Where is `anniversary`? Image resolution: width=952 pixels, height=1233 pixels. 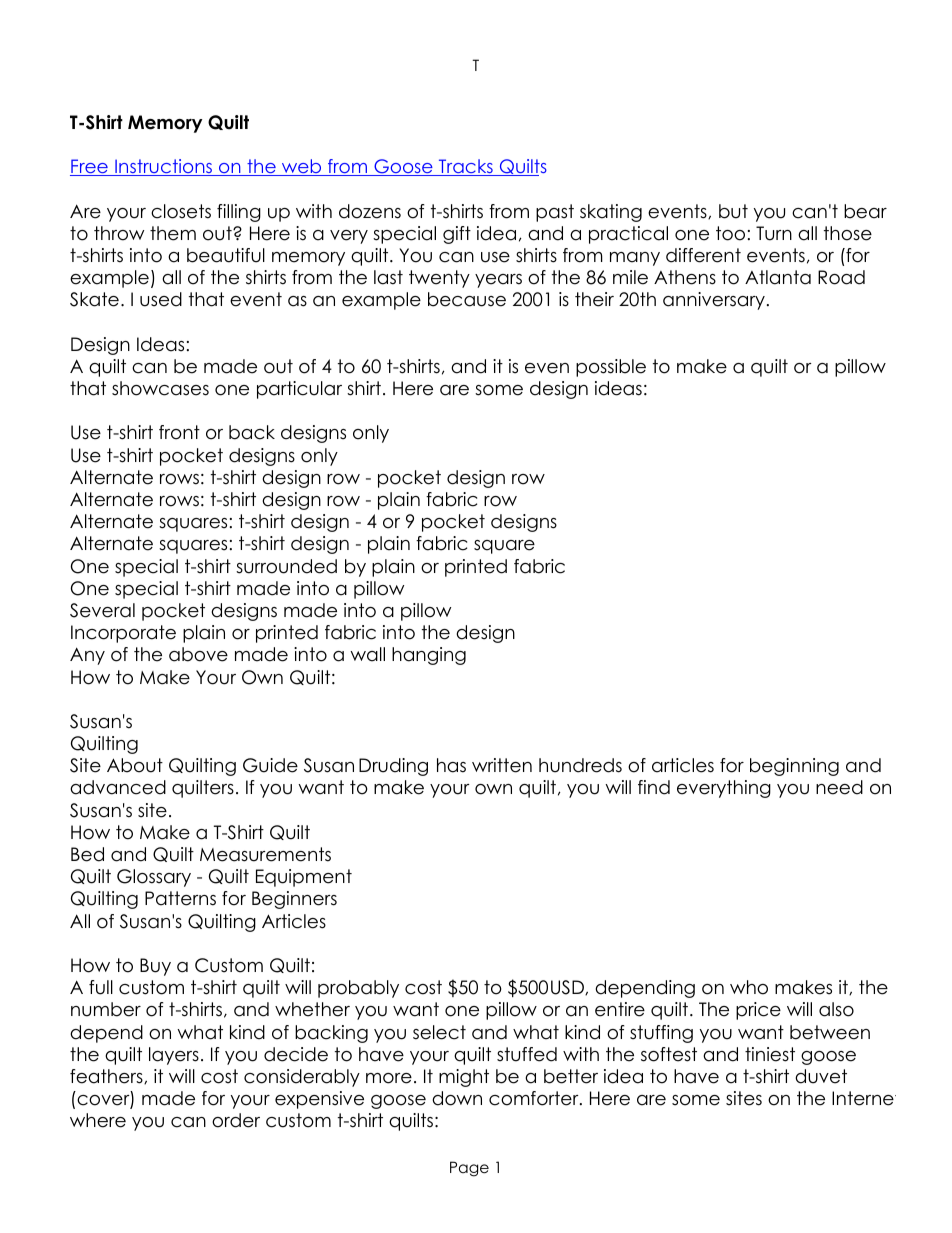
anniversary is located at coordinates (714, 301).
